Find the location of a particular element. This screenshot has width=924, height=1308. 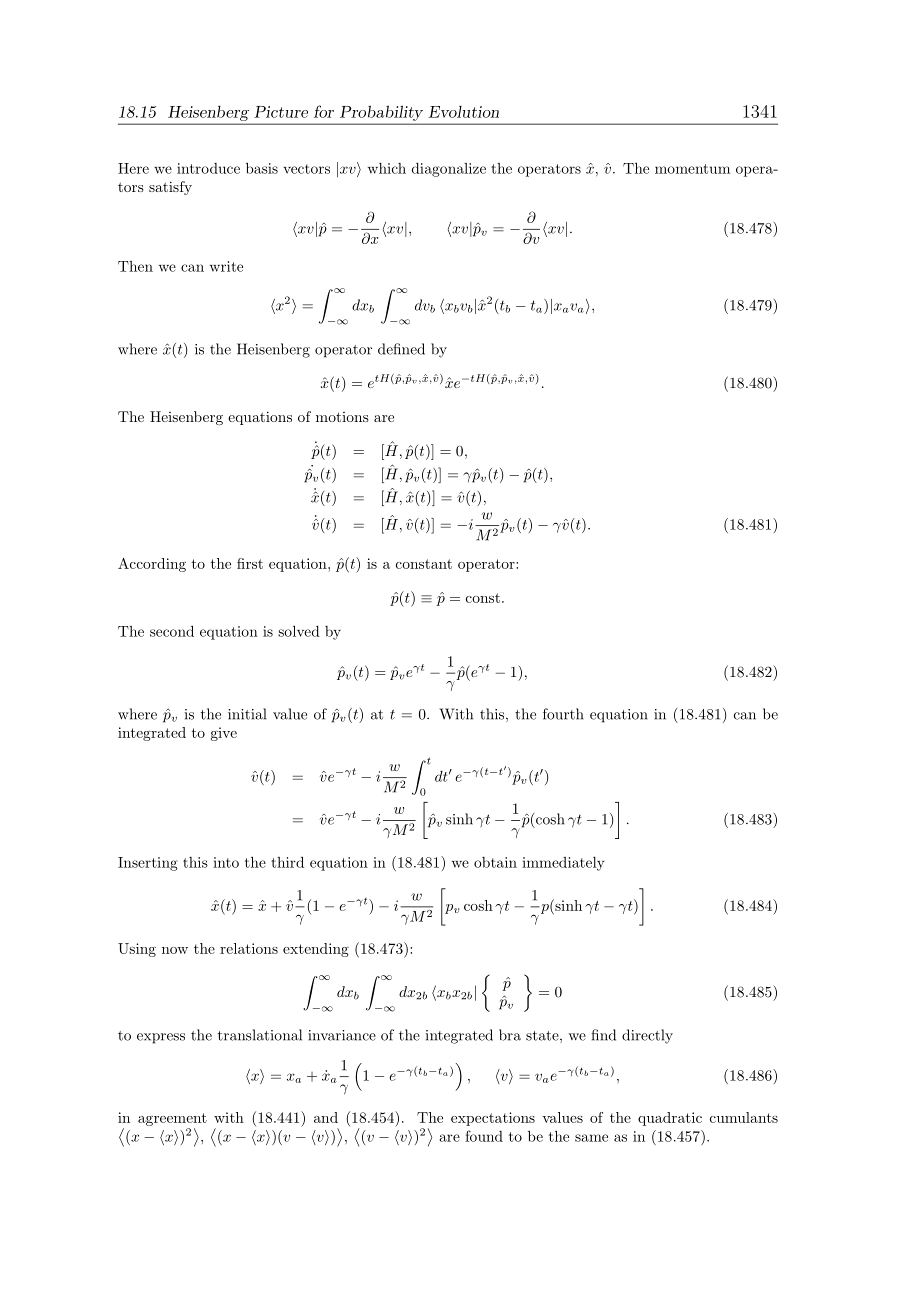

motions is located at coordinates (342, 417).
